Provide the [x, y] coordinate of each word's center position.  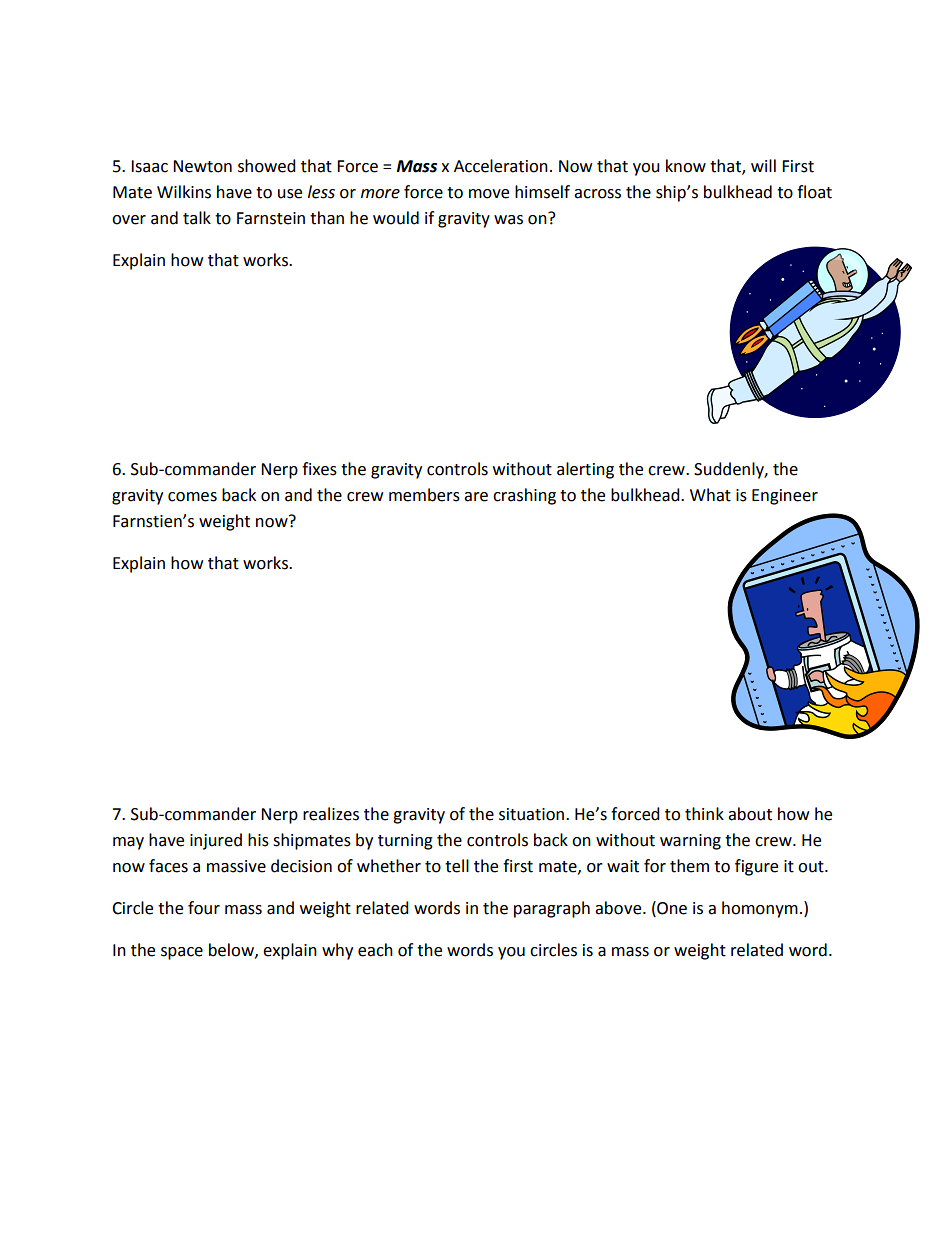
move [489, 194]
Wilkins [184, 192]
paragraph [552, 909]
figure [756, 867]
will [763, 165]
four [204, 908]
